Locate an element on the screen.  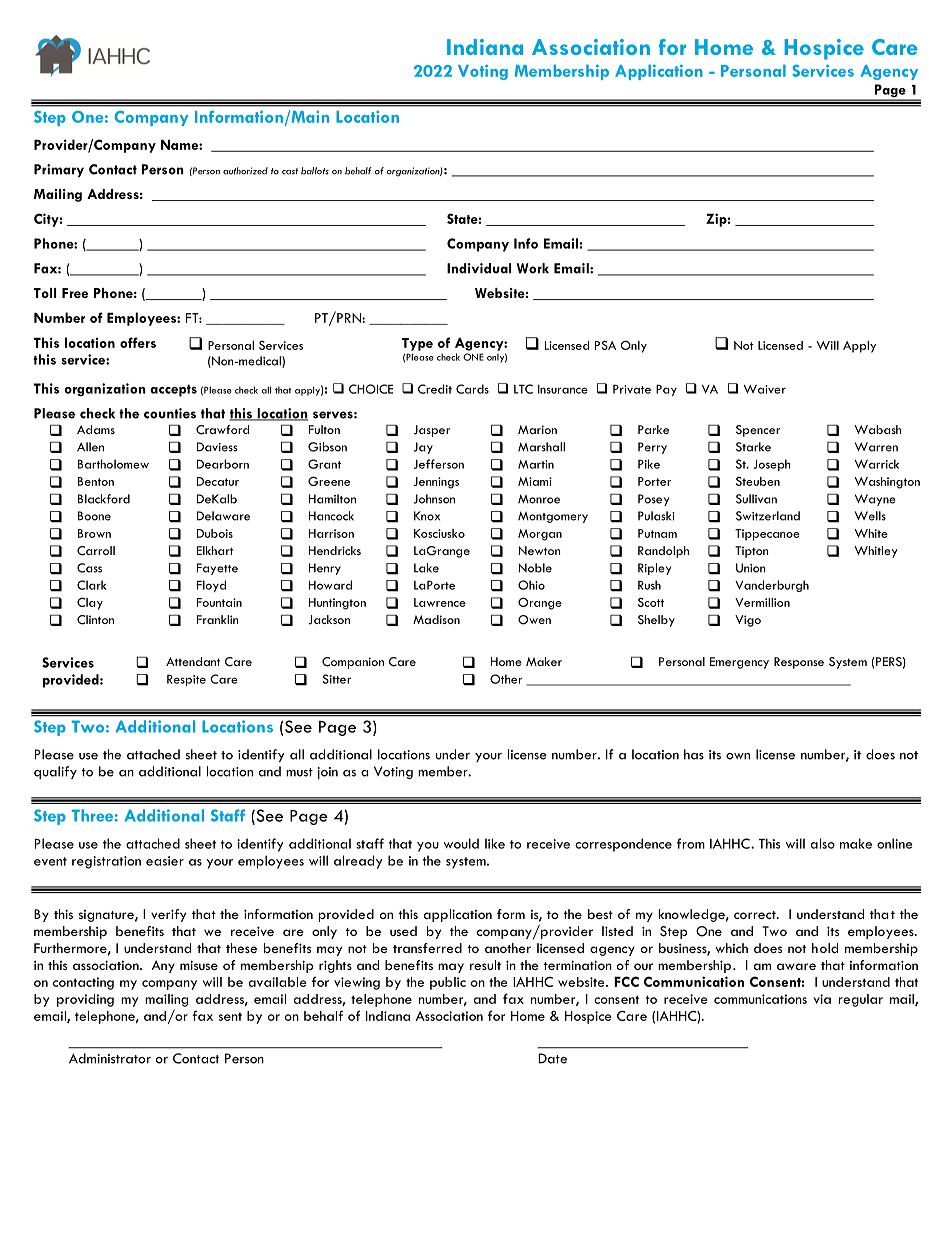
Administrator is located at coordinates (110, 1058).
